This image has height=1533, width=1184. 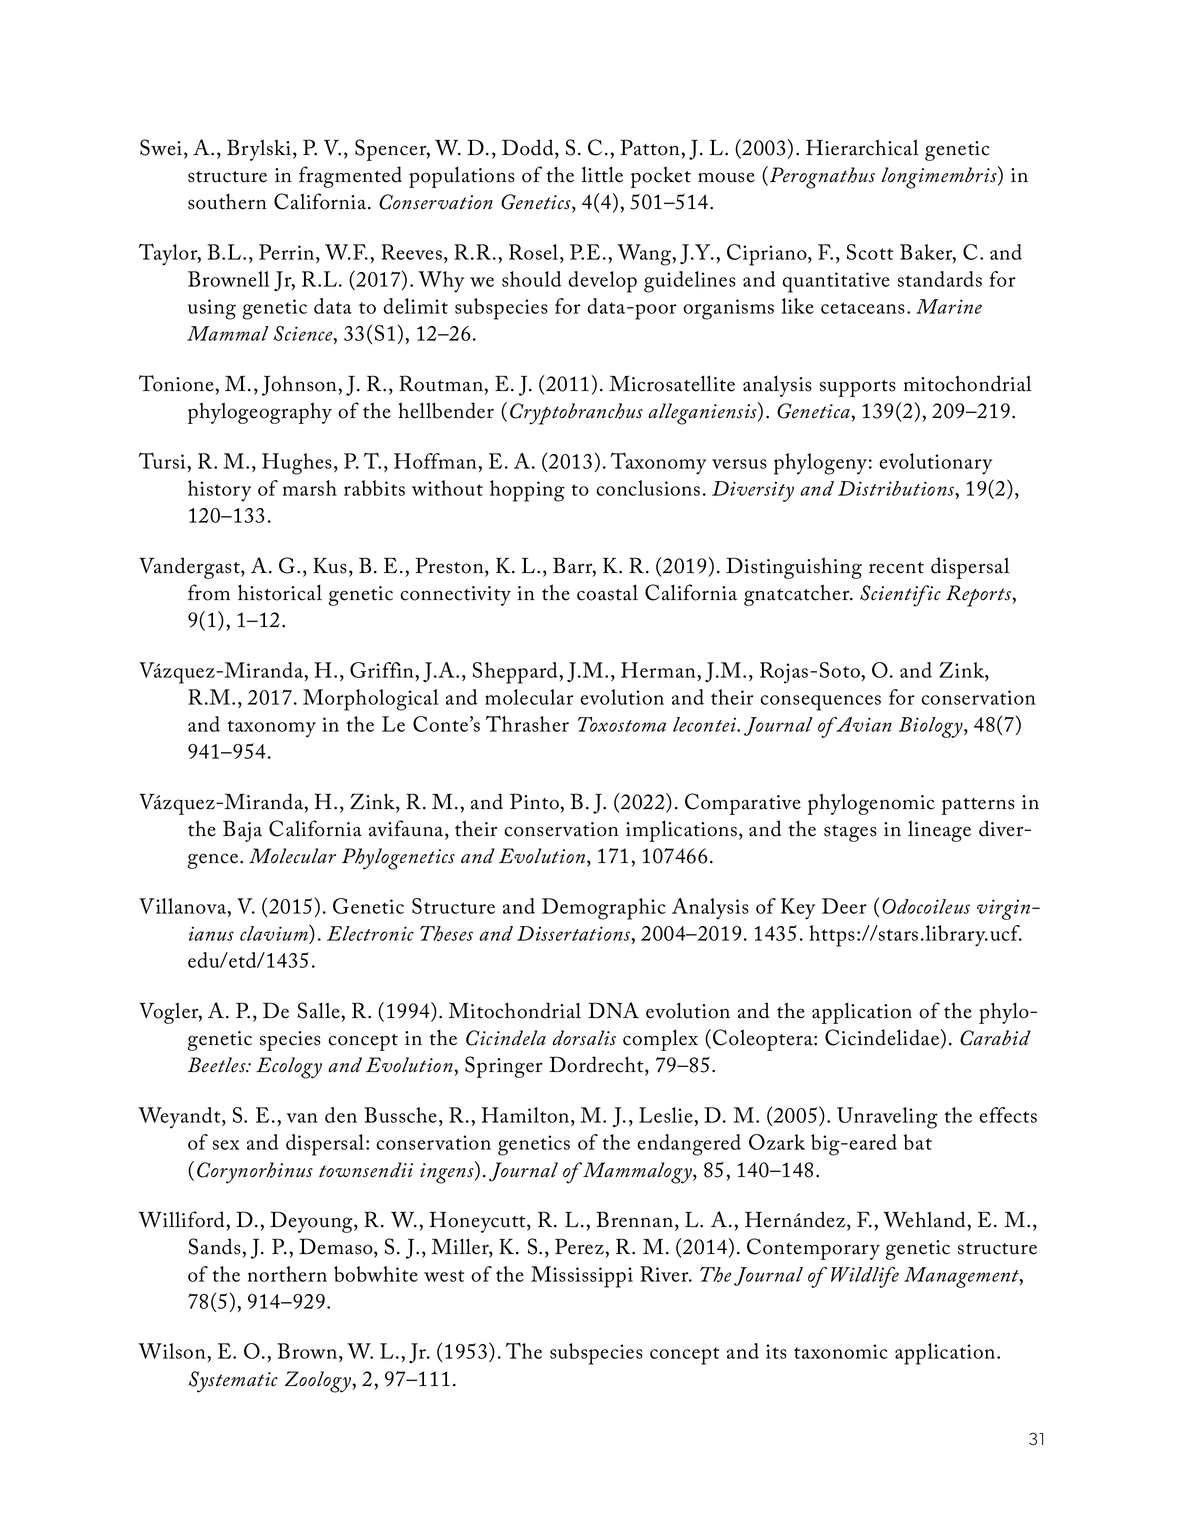 I want to click on taxonomic, so click(x=841, y=1351).
